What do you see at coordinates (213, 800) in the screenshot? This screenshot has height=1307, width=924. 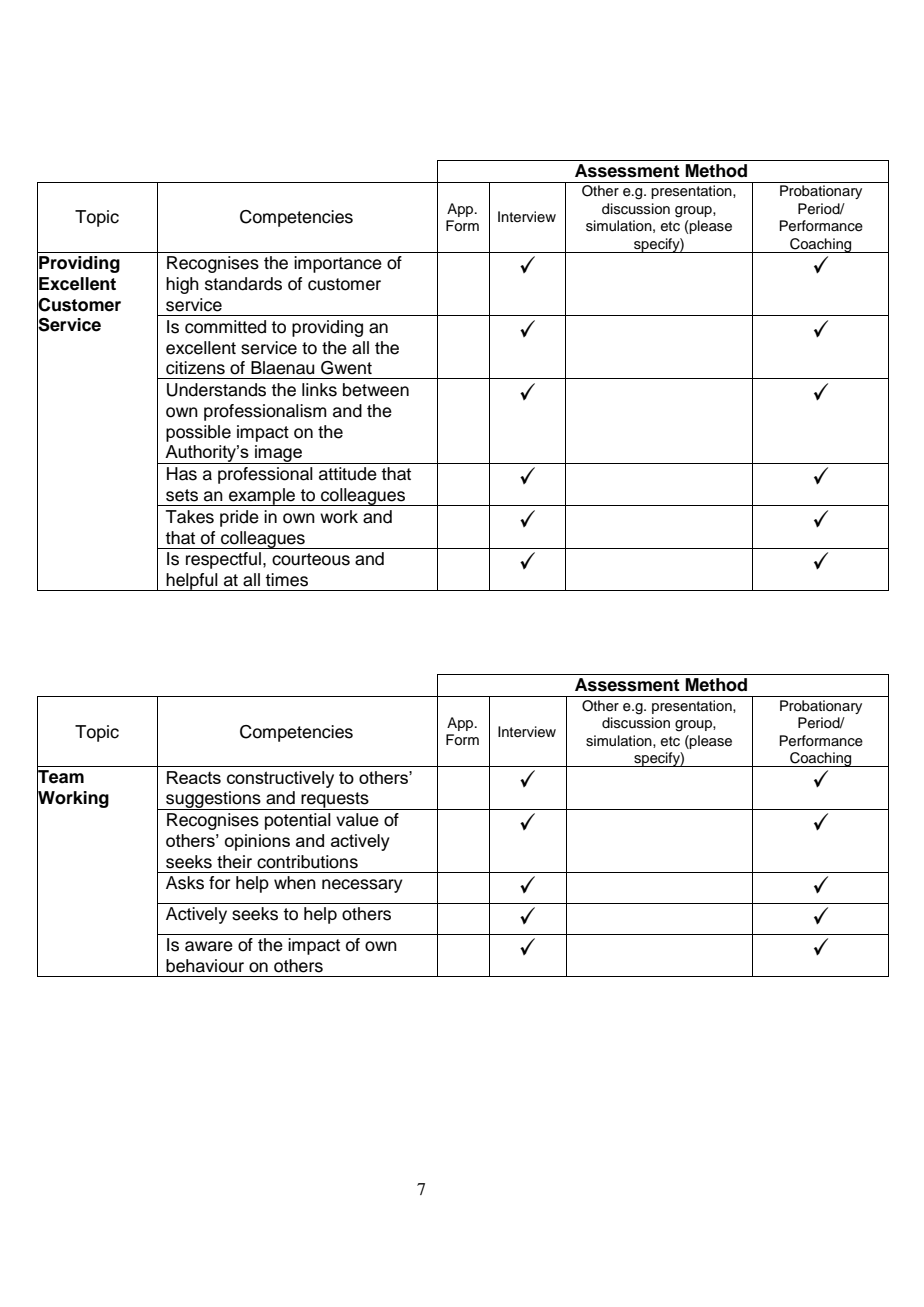 I see `suggestions` at bounding box center [213, 800].
